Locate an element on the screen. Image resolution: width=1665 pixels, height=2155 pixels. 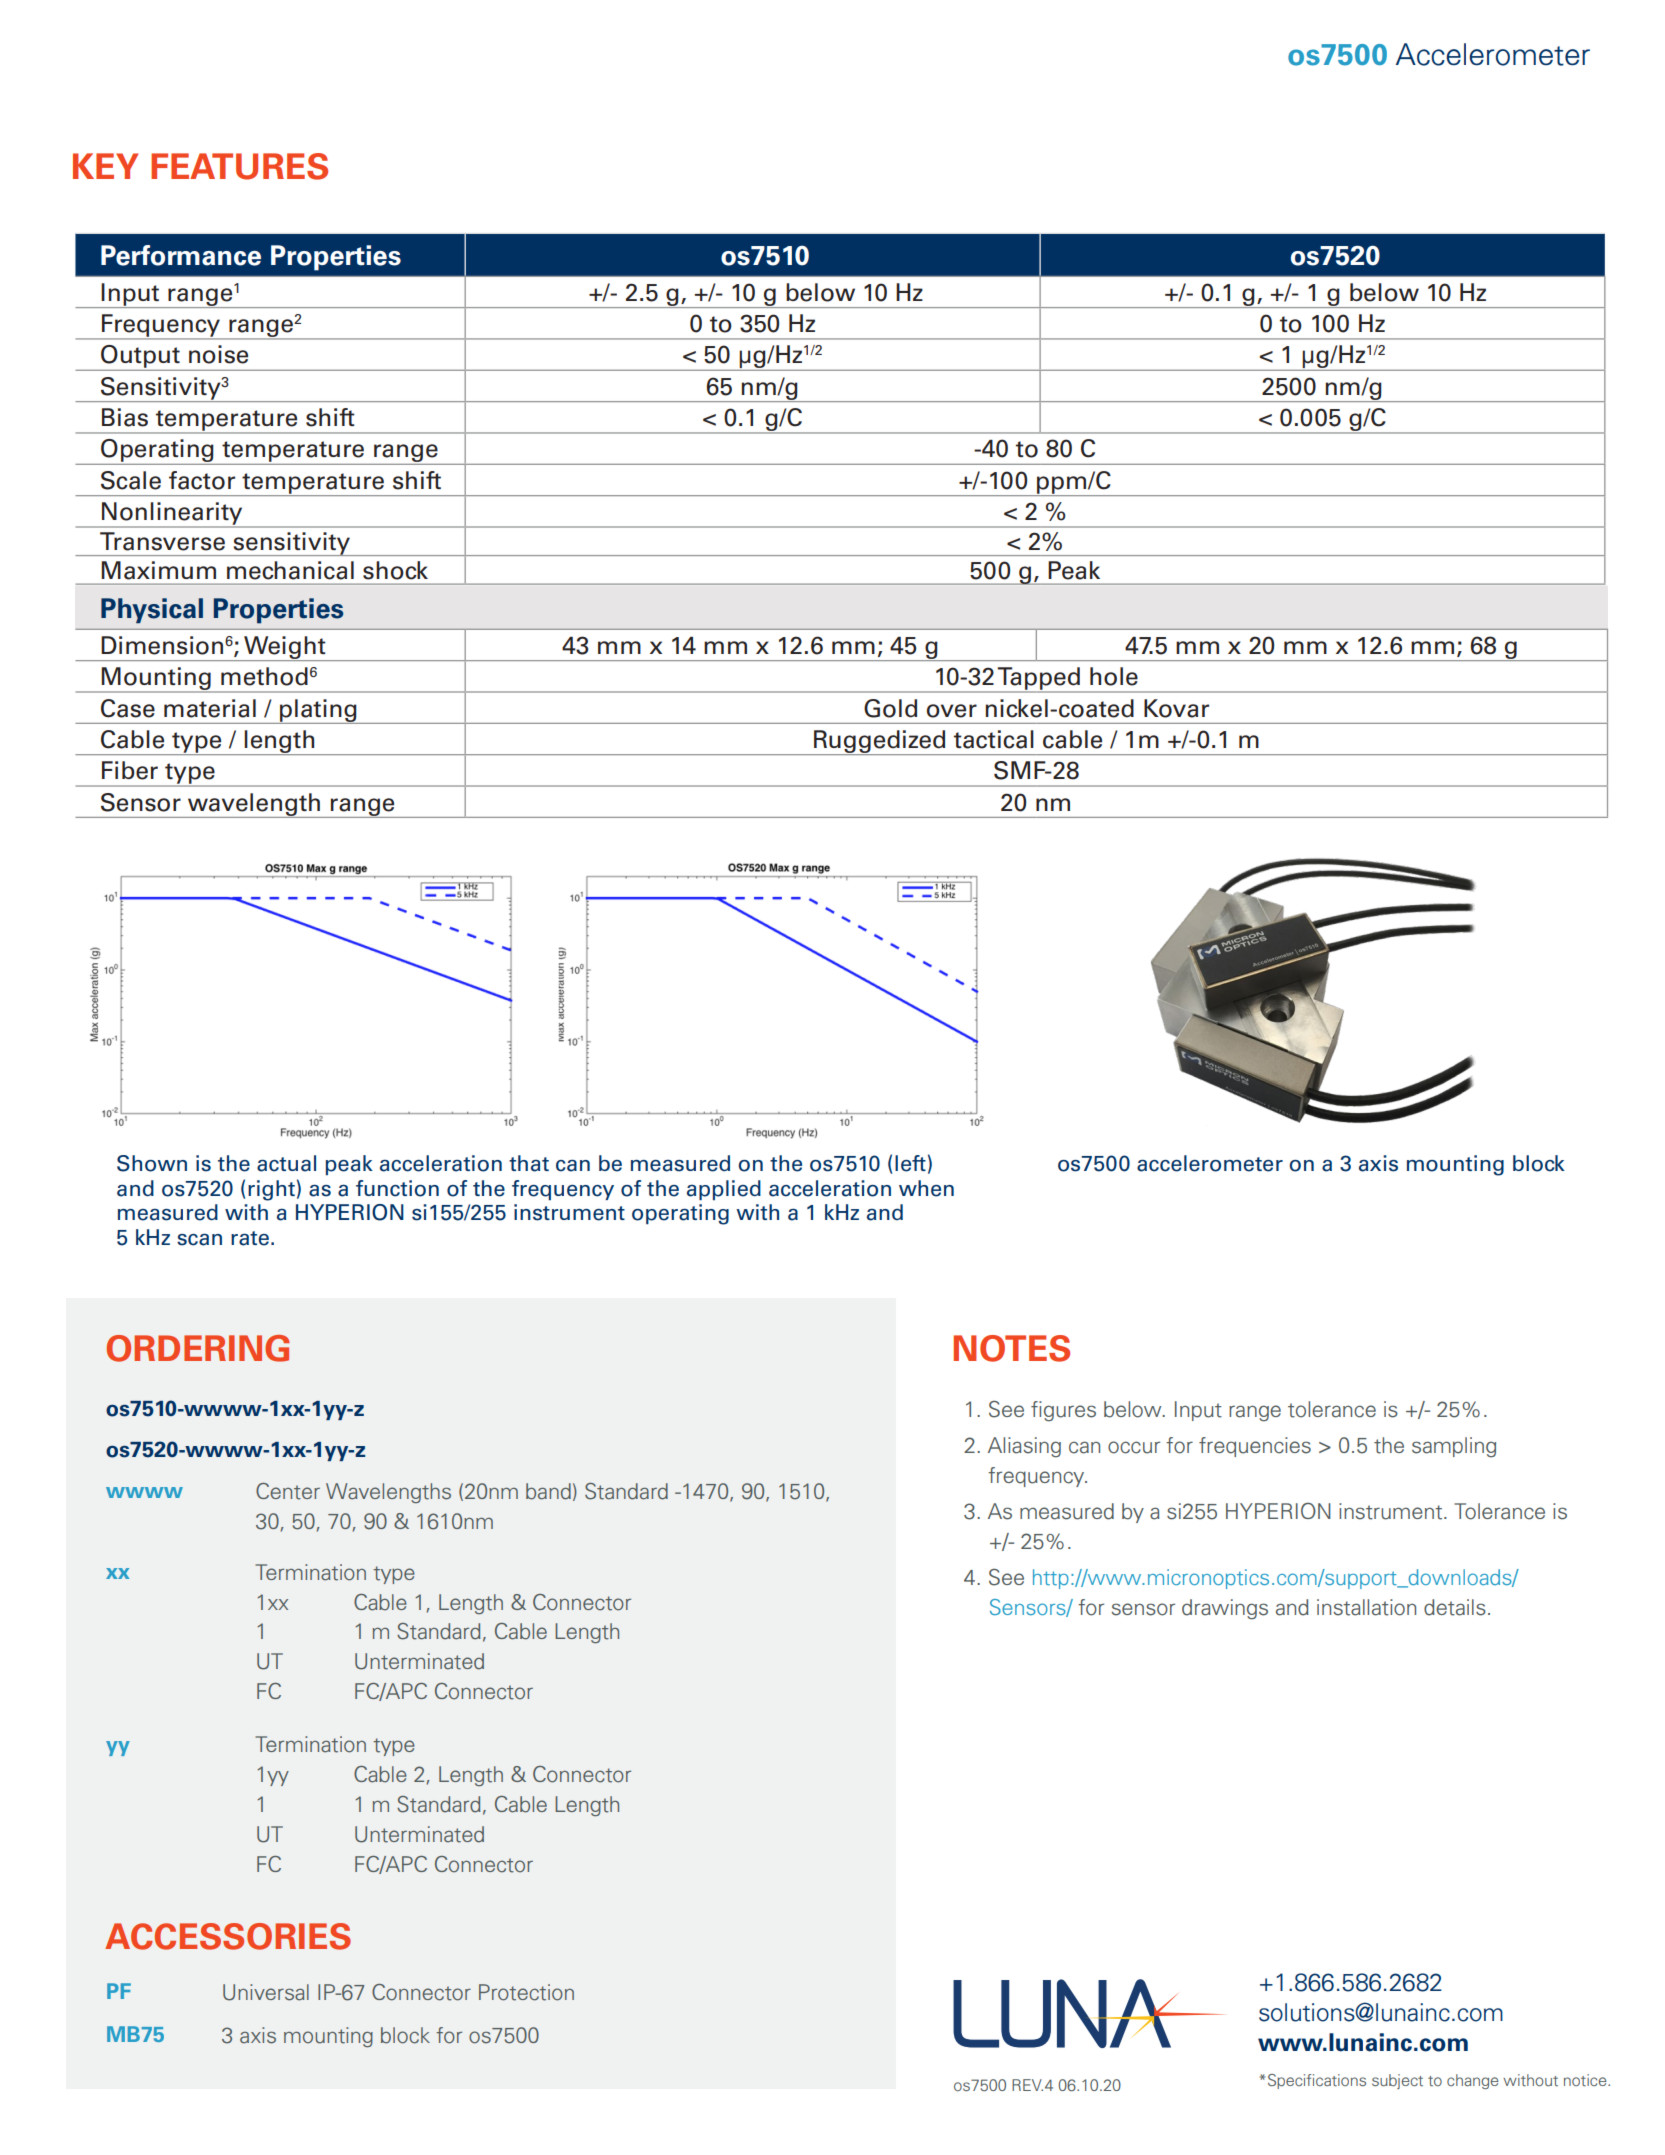
rate is located at coordinates (250, 1238).
